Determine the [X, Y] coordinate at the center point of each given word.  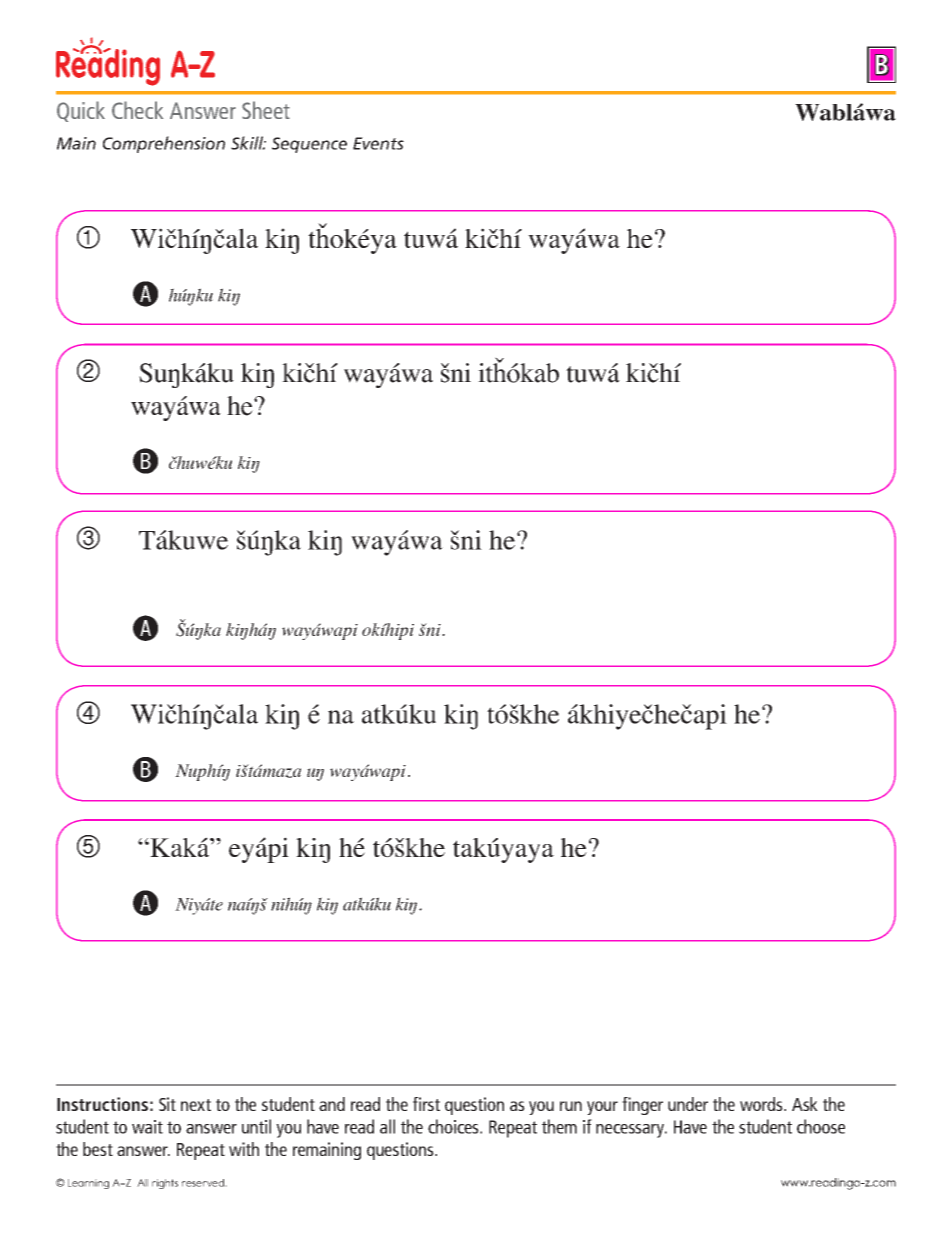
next [196, 1105]
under [688, 1104]
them [559, 1126]
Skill [248, 143]
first [426, 1104]
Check [137, 110]
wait [147, 1127]
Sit [167, 1104]
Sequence [309, 145]
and [332, 1104]
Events [378, 143]
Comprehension [164, 144]
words [762, 1104]
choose [821, 1126]
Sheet [266, 110]
